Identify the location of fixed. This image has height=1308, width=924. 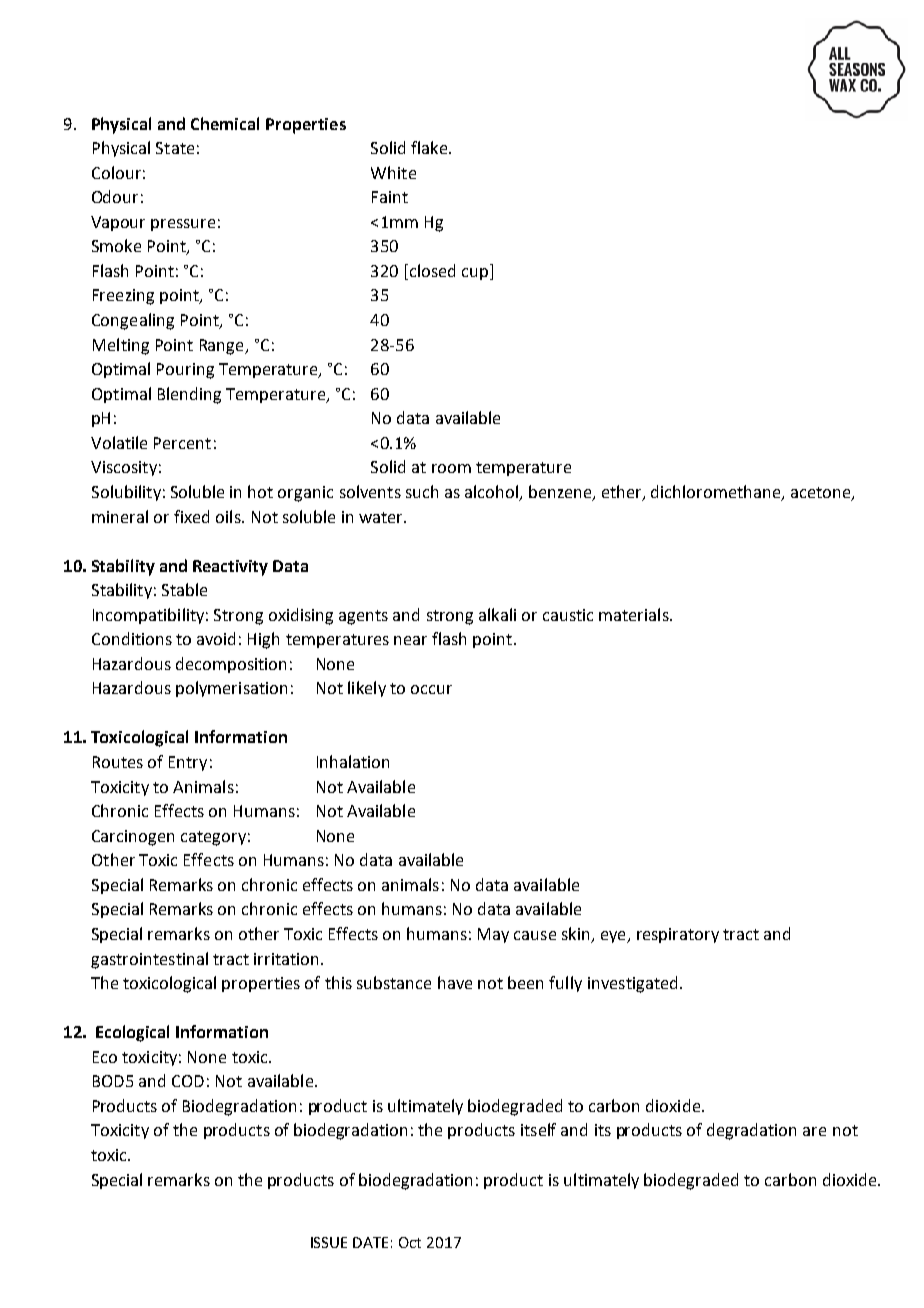
(191, 516).
